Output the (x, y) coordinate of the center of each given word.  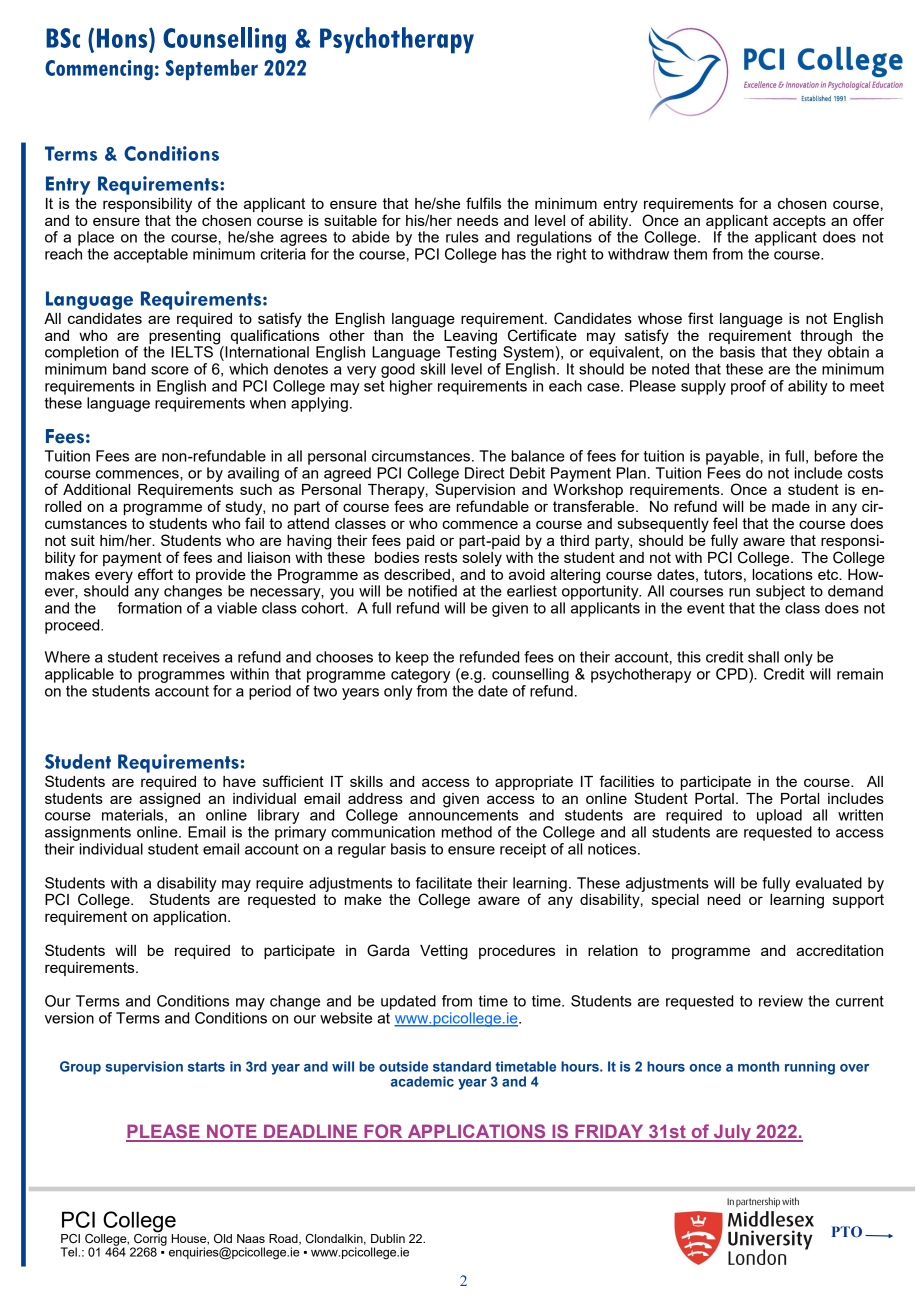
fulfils (483, 203)
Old (223, 1238)
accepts (799, 222)
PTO (847, 1231)
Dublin (388, 1238)
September (212, 69)
